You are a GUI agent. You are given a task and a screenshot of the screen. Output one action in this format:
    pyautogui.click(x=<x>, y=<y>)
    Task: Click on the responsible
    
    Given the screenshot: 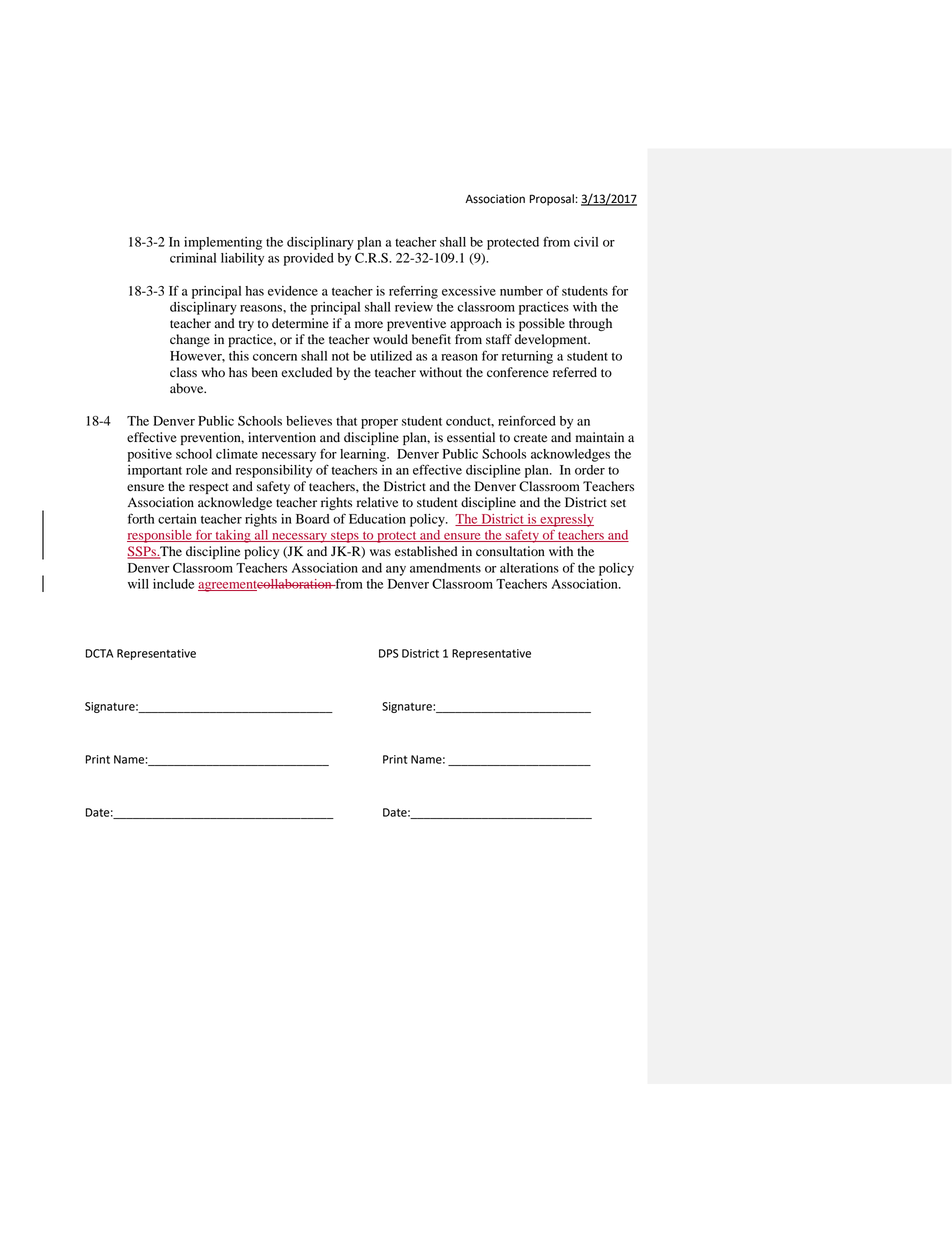 What is the action you would take?
    pyautogui.click(x=160, y=536)
